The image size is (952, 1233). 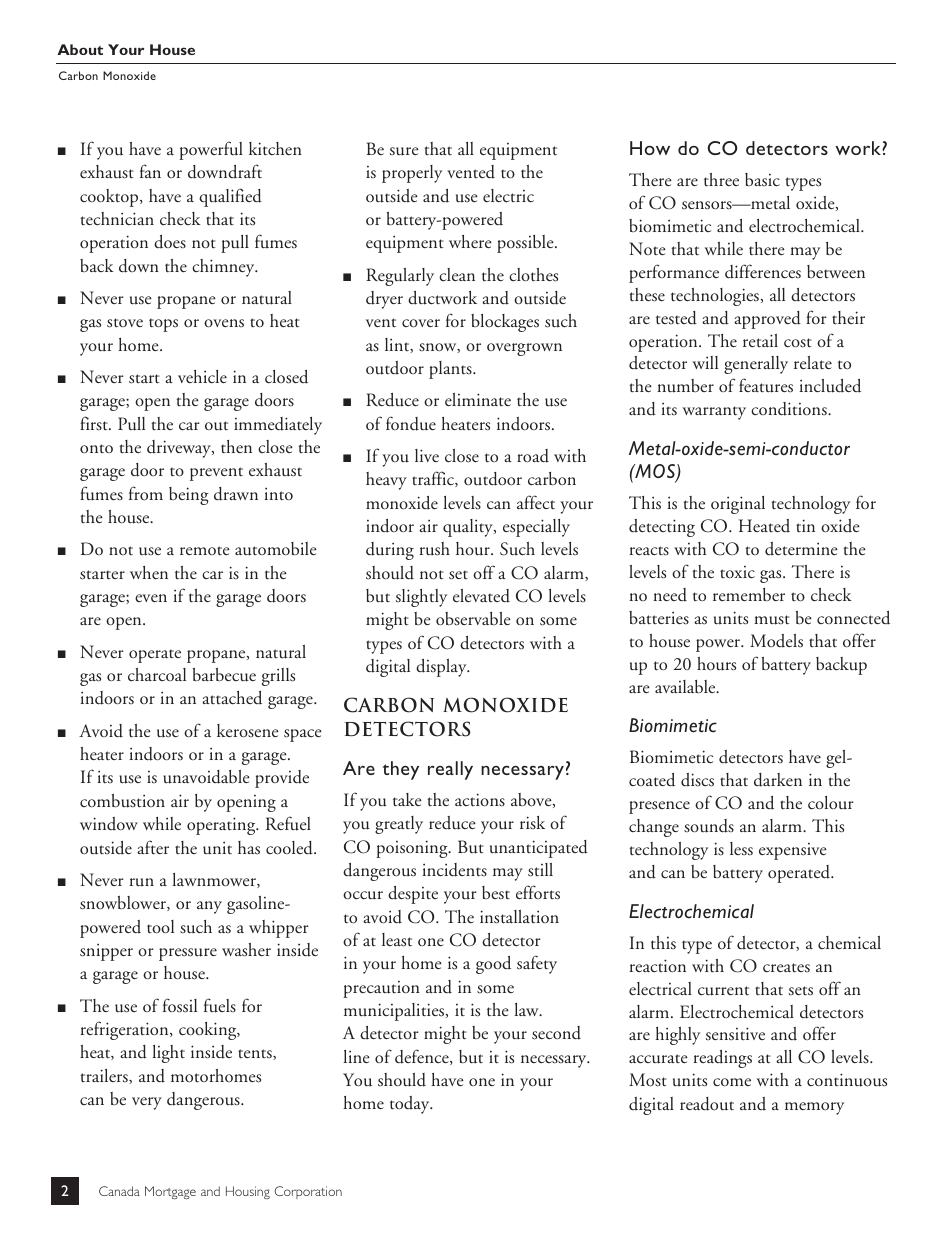 What do you see at coordinates (450, 770) in the image?
I see `really` at bounding box center [450, 770].
